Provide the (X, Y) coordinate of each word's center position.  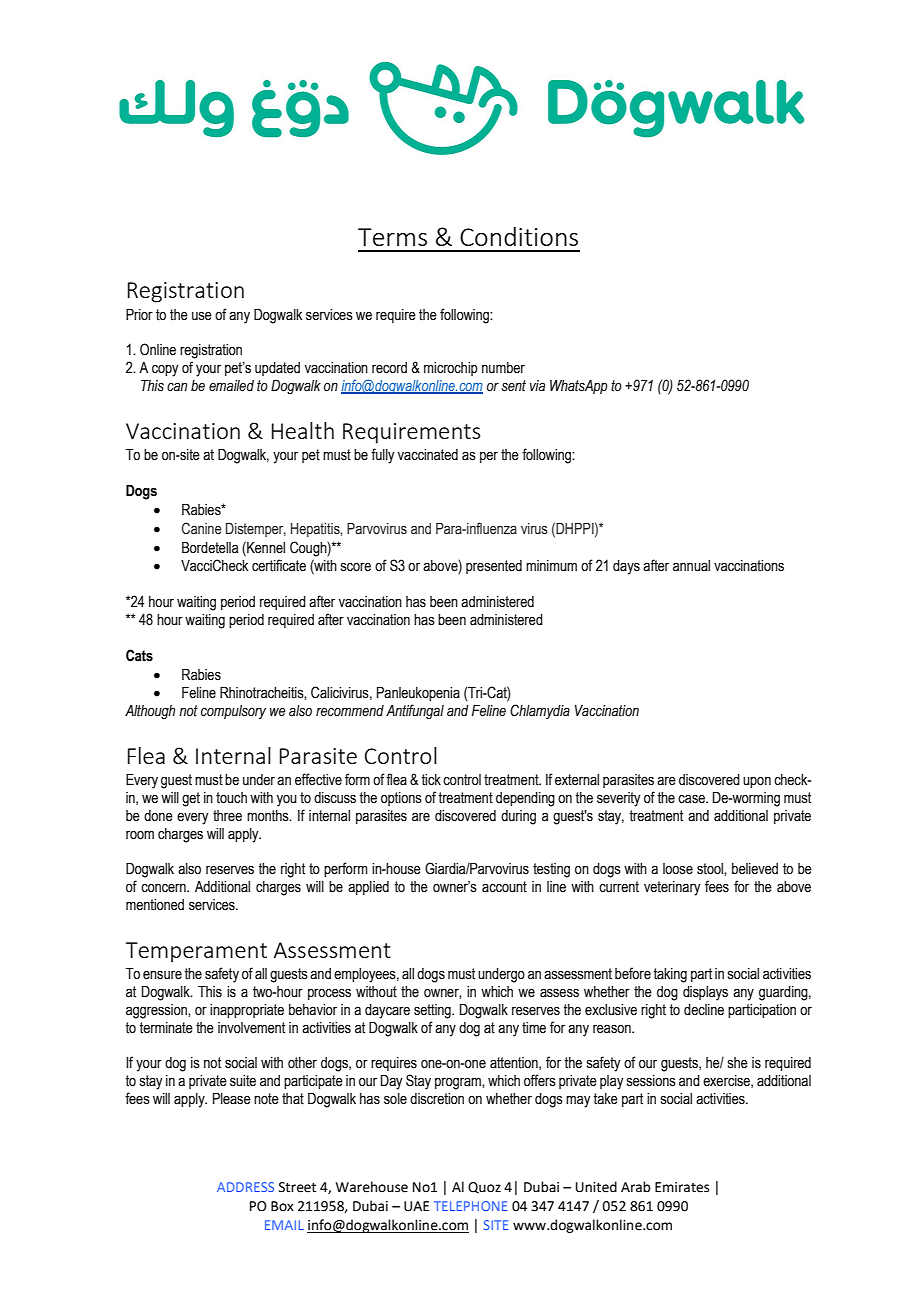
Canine (202, 528)
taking (670, 975)
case (692, 799)
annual (691, 566)
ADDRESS (245, 1187)
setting (433, 1011)
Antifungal (415, 711)
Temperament (196, 952)
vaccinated (428, 455)
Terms (392, 237)
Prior (139, 315)
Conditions (519, 236)
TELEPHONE (471, 1206)
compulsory (233, 712)
